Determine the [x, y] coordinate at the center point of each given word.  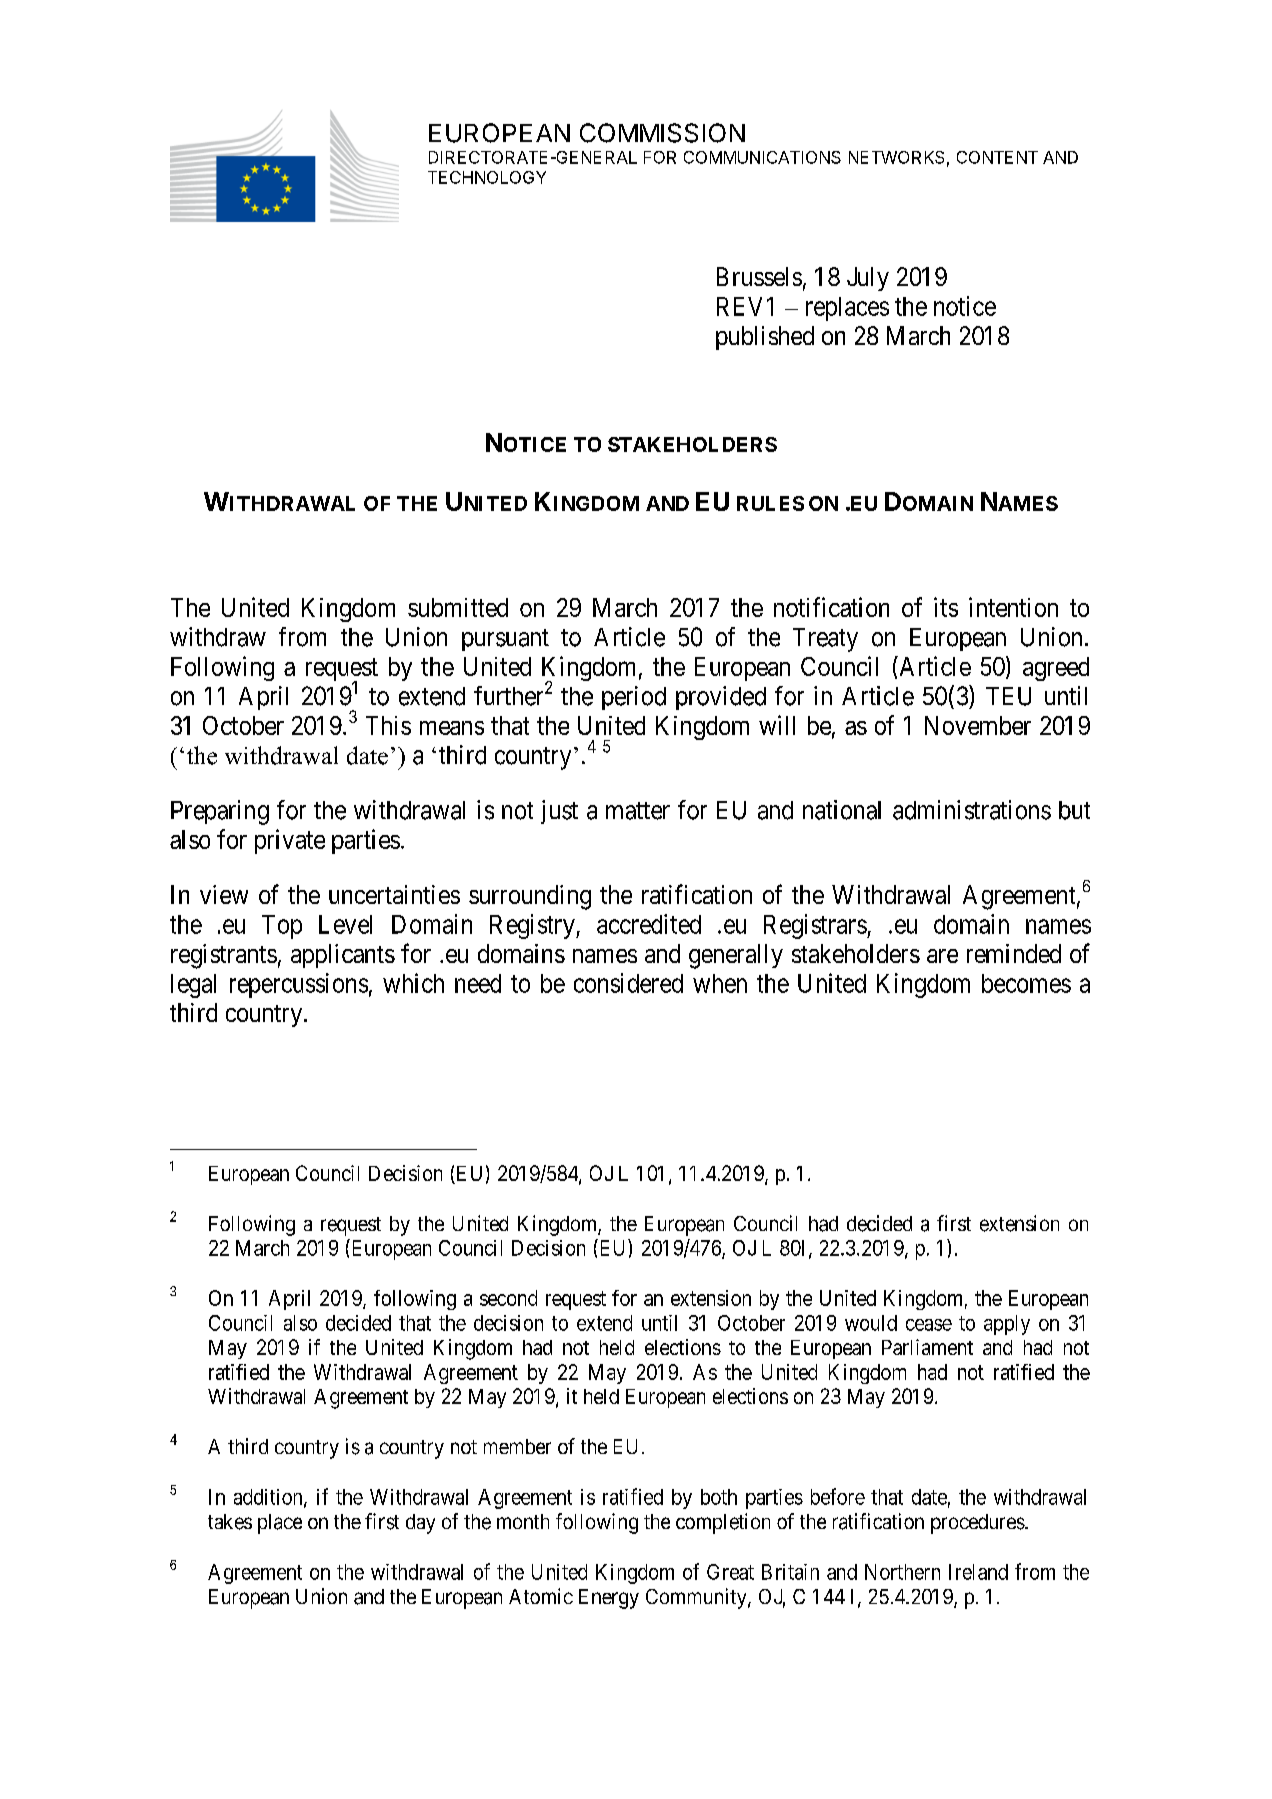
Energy [609, 1599]
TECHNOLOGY [487, 177]
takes [230, 1522]
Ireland [978, 1572]
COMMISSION [662, 133]
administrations [972, 810]
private [290, 841]
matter [638, 811]
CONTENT [997, 157]
